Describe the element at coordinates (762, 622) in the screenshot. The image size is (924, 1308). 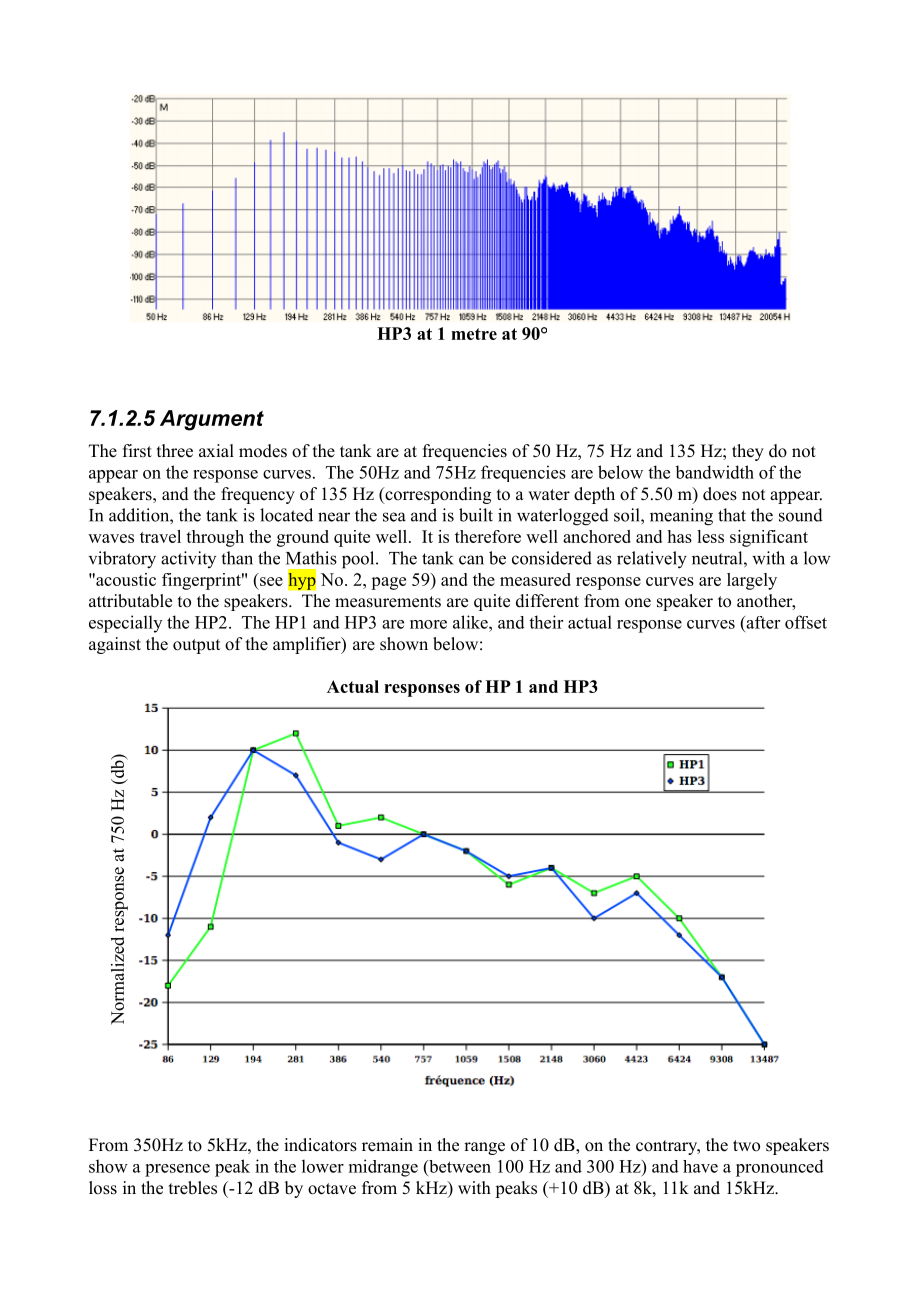
I see `after` at that location.
